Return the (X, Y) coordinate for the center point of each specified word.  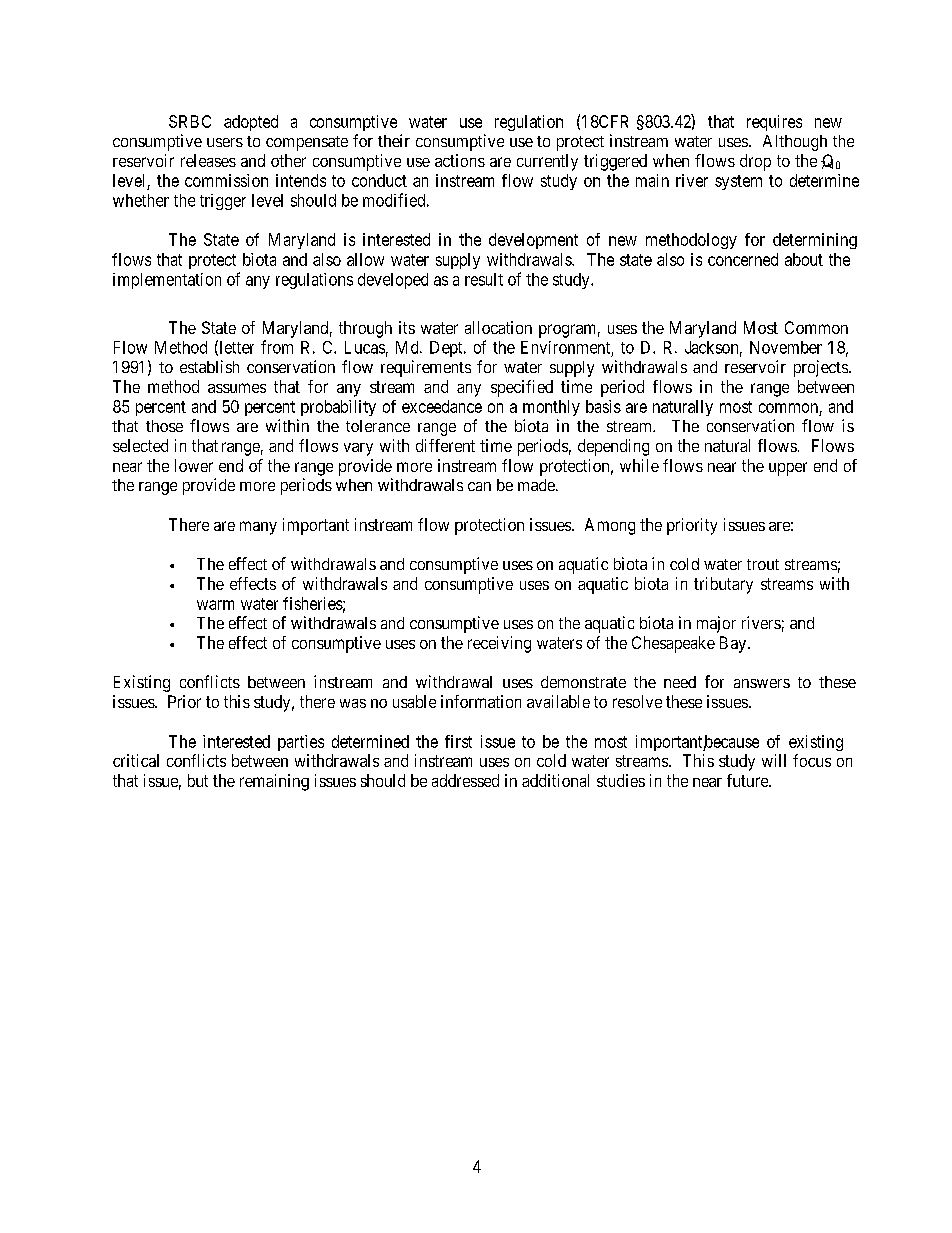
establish (209, 366)
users (225, 142)
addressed (465, 780)
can (479, 486)
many (258, 528)
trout (763, 564)
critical (136, 760)
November (786, 347)
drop (755, 162)
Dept (447, 349)
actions (460, 160)
